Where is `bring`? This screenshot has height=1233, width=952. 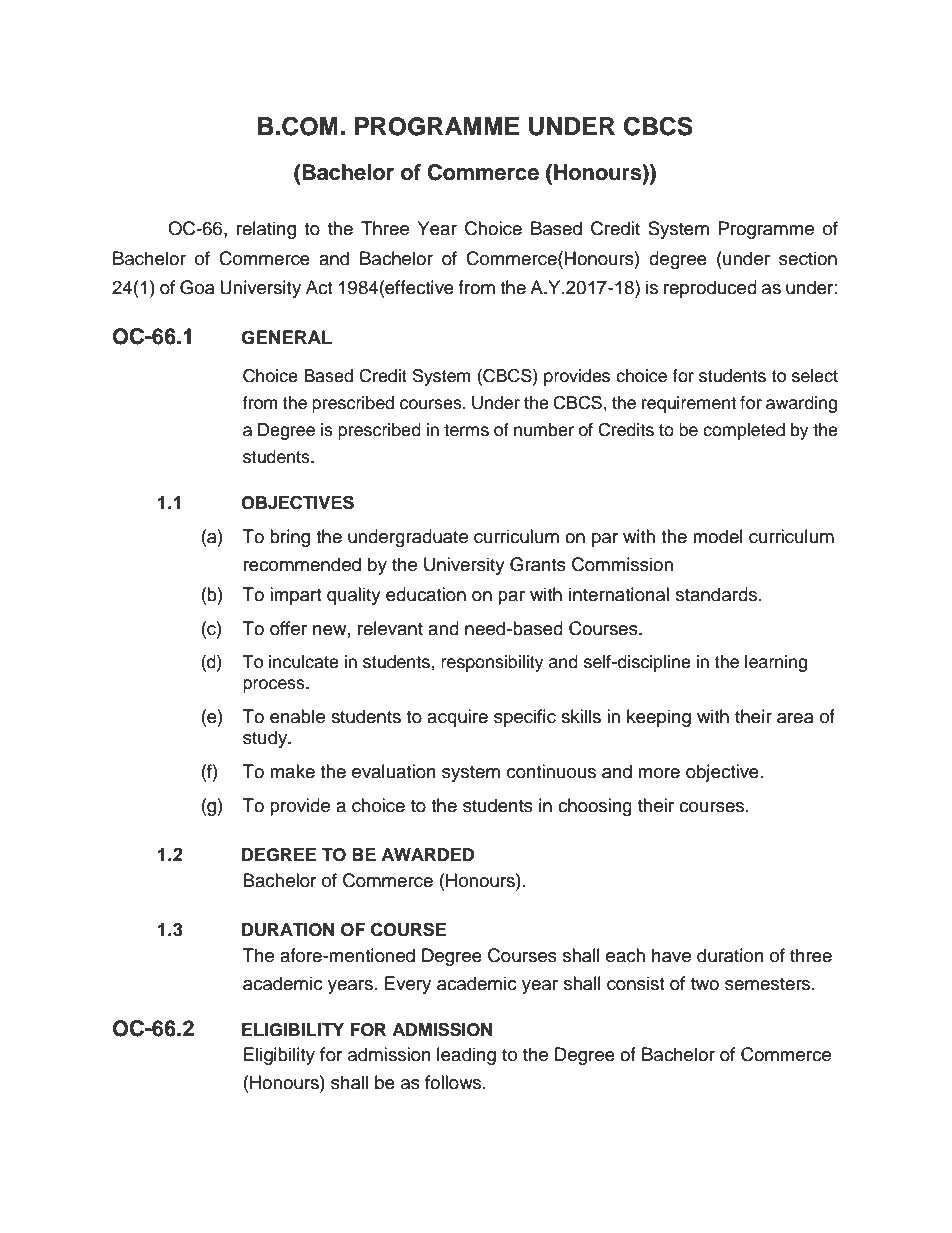
bring is located at coordinates (290, 538).
